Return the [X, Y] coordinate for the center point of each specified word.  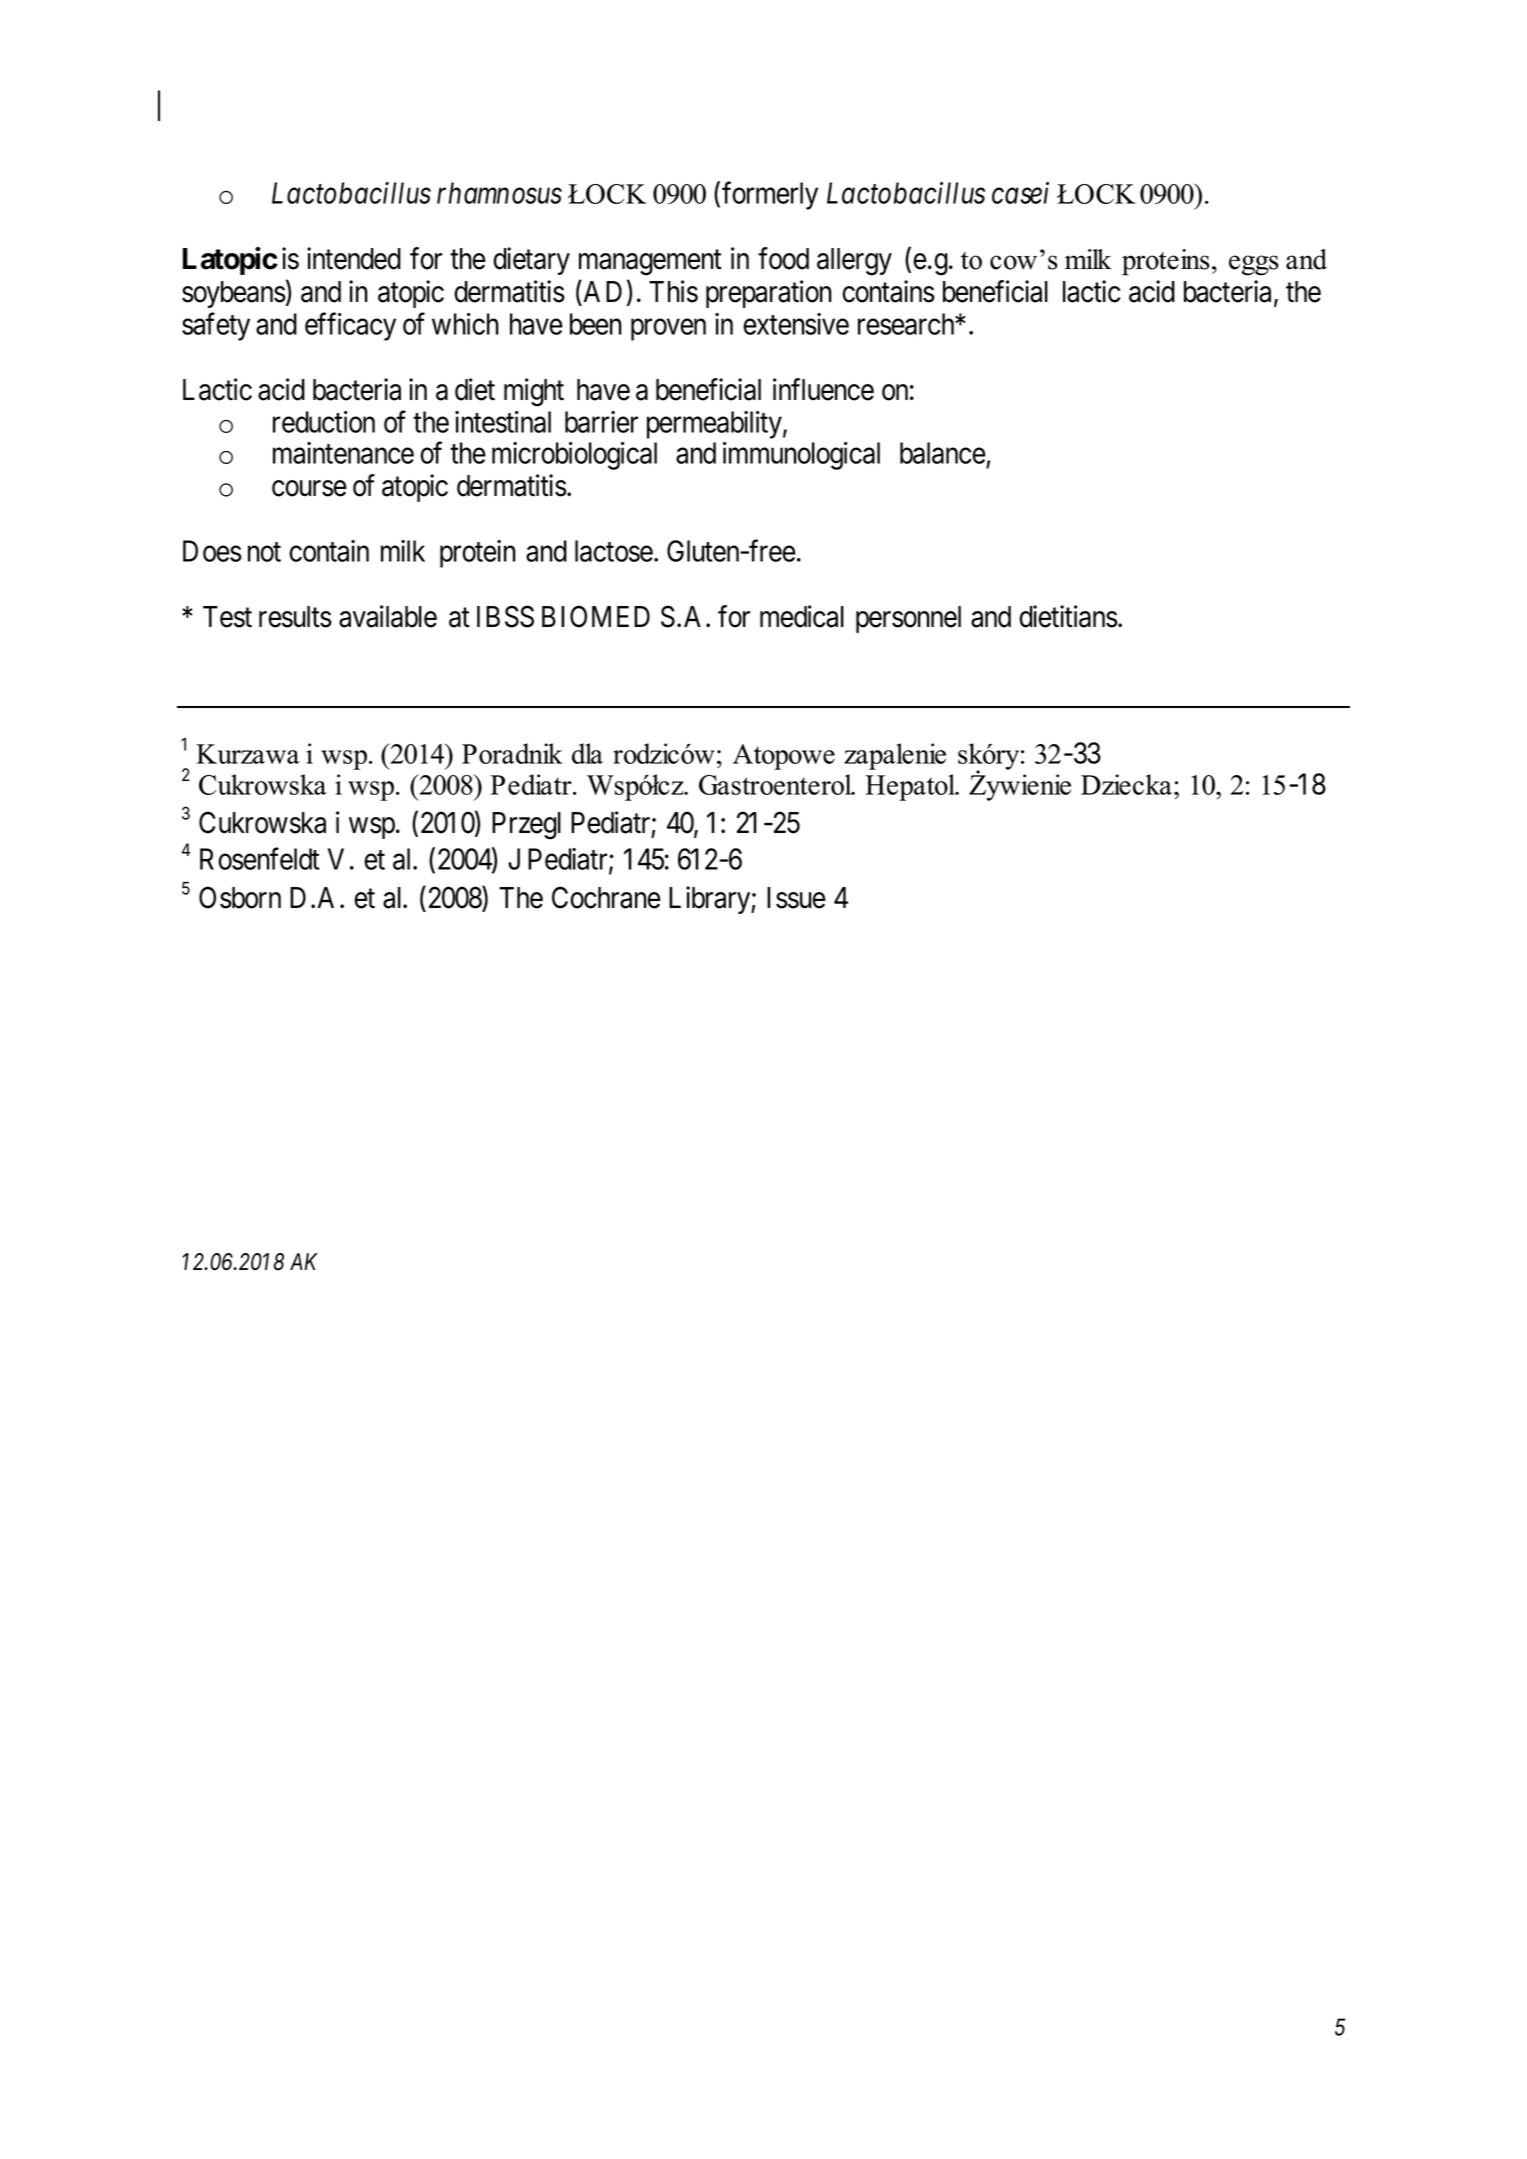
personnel [908, 619]
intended [354, 258]
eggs [1254, 265]
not [264, 552]
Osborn [240, 897]
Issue [796, 898]
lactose [614, 551]
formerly [770, 196]
